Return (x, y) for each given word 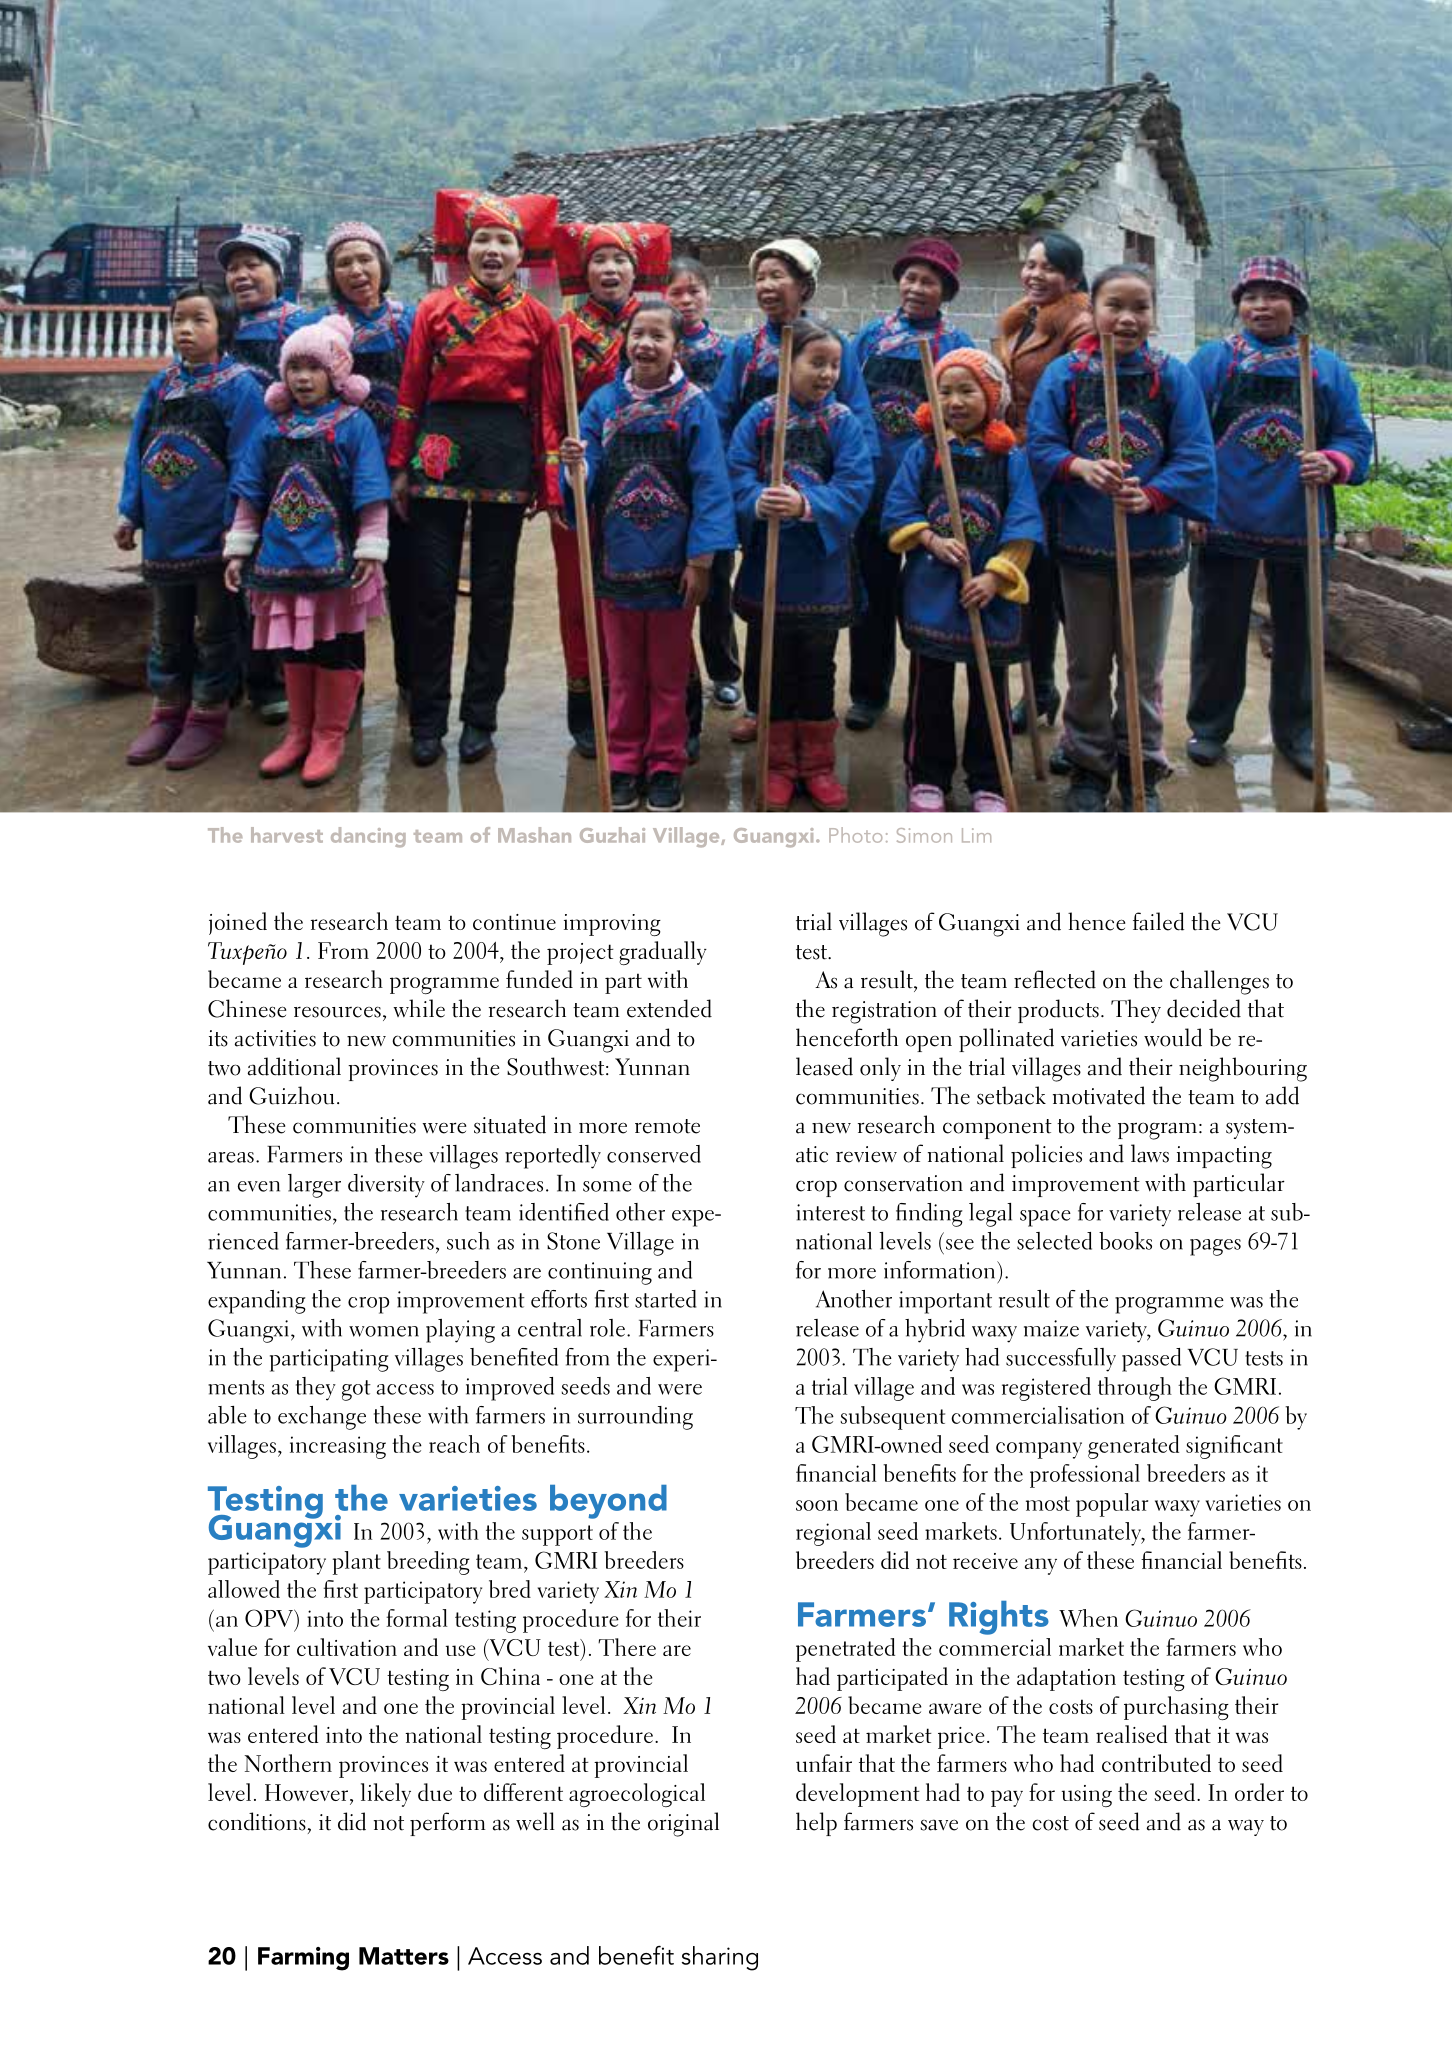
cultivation (347, 1647)
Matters (404, 1956)
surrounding (635, 1418)
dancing (368, 837)
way (1246, 1827)
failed (1158, 921)
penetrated (845, 1650)
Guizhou (291, 1095)
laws (1150, 1153)
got (356, 1390)
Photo (855, 835)
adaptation (1066, 1679)
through (1135, 1389)
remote (667, 1126)
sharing (720, 1958)
